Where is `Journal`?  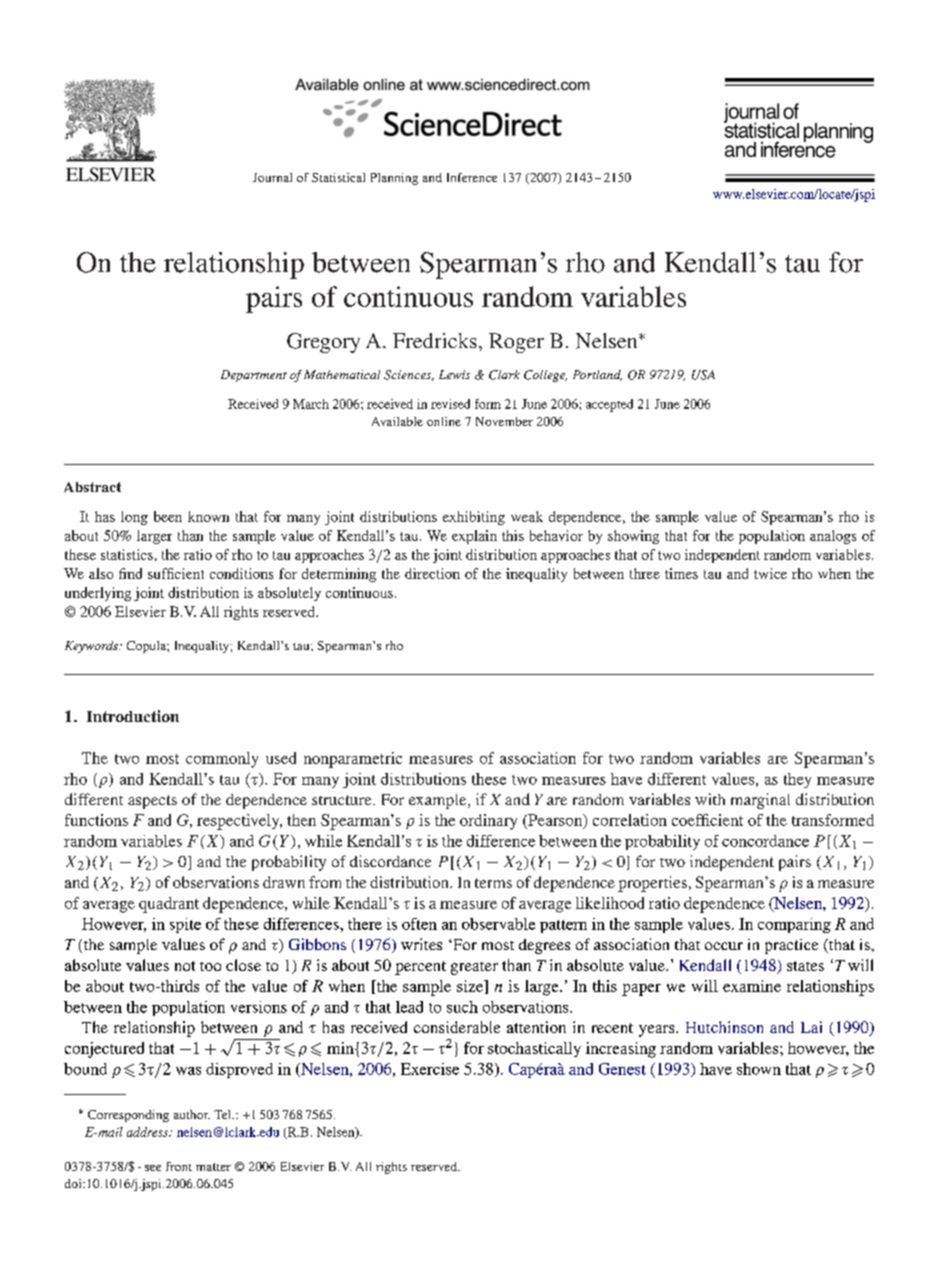
Journal is located at coordinates (272, 177).
